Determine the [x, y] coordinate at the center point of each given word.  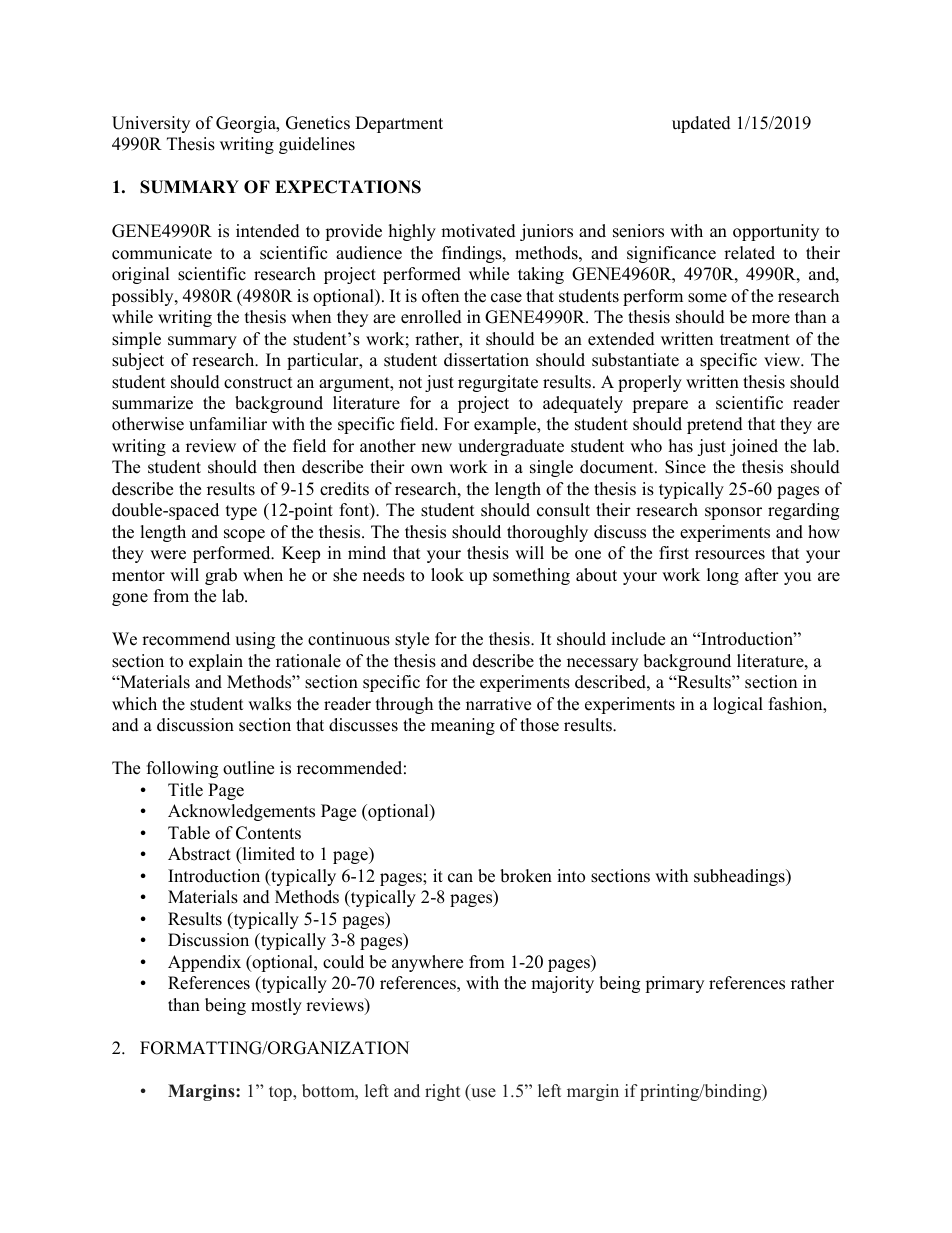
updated [701, 124]
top [281, 1093]
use [482, 1094]
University [151, 124]
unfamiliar [228, 424]
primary [674, 984]
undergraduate [511, 447]
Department [399, 124]
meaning [463, 726]
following [182, 769]
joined [754, 447]
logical [738, 705]
